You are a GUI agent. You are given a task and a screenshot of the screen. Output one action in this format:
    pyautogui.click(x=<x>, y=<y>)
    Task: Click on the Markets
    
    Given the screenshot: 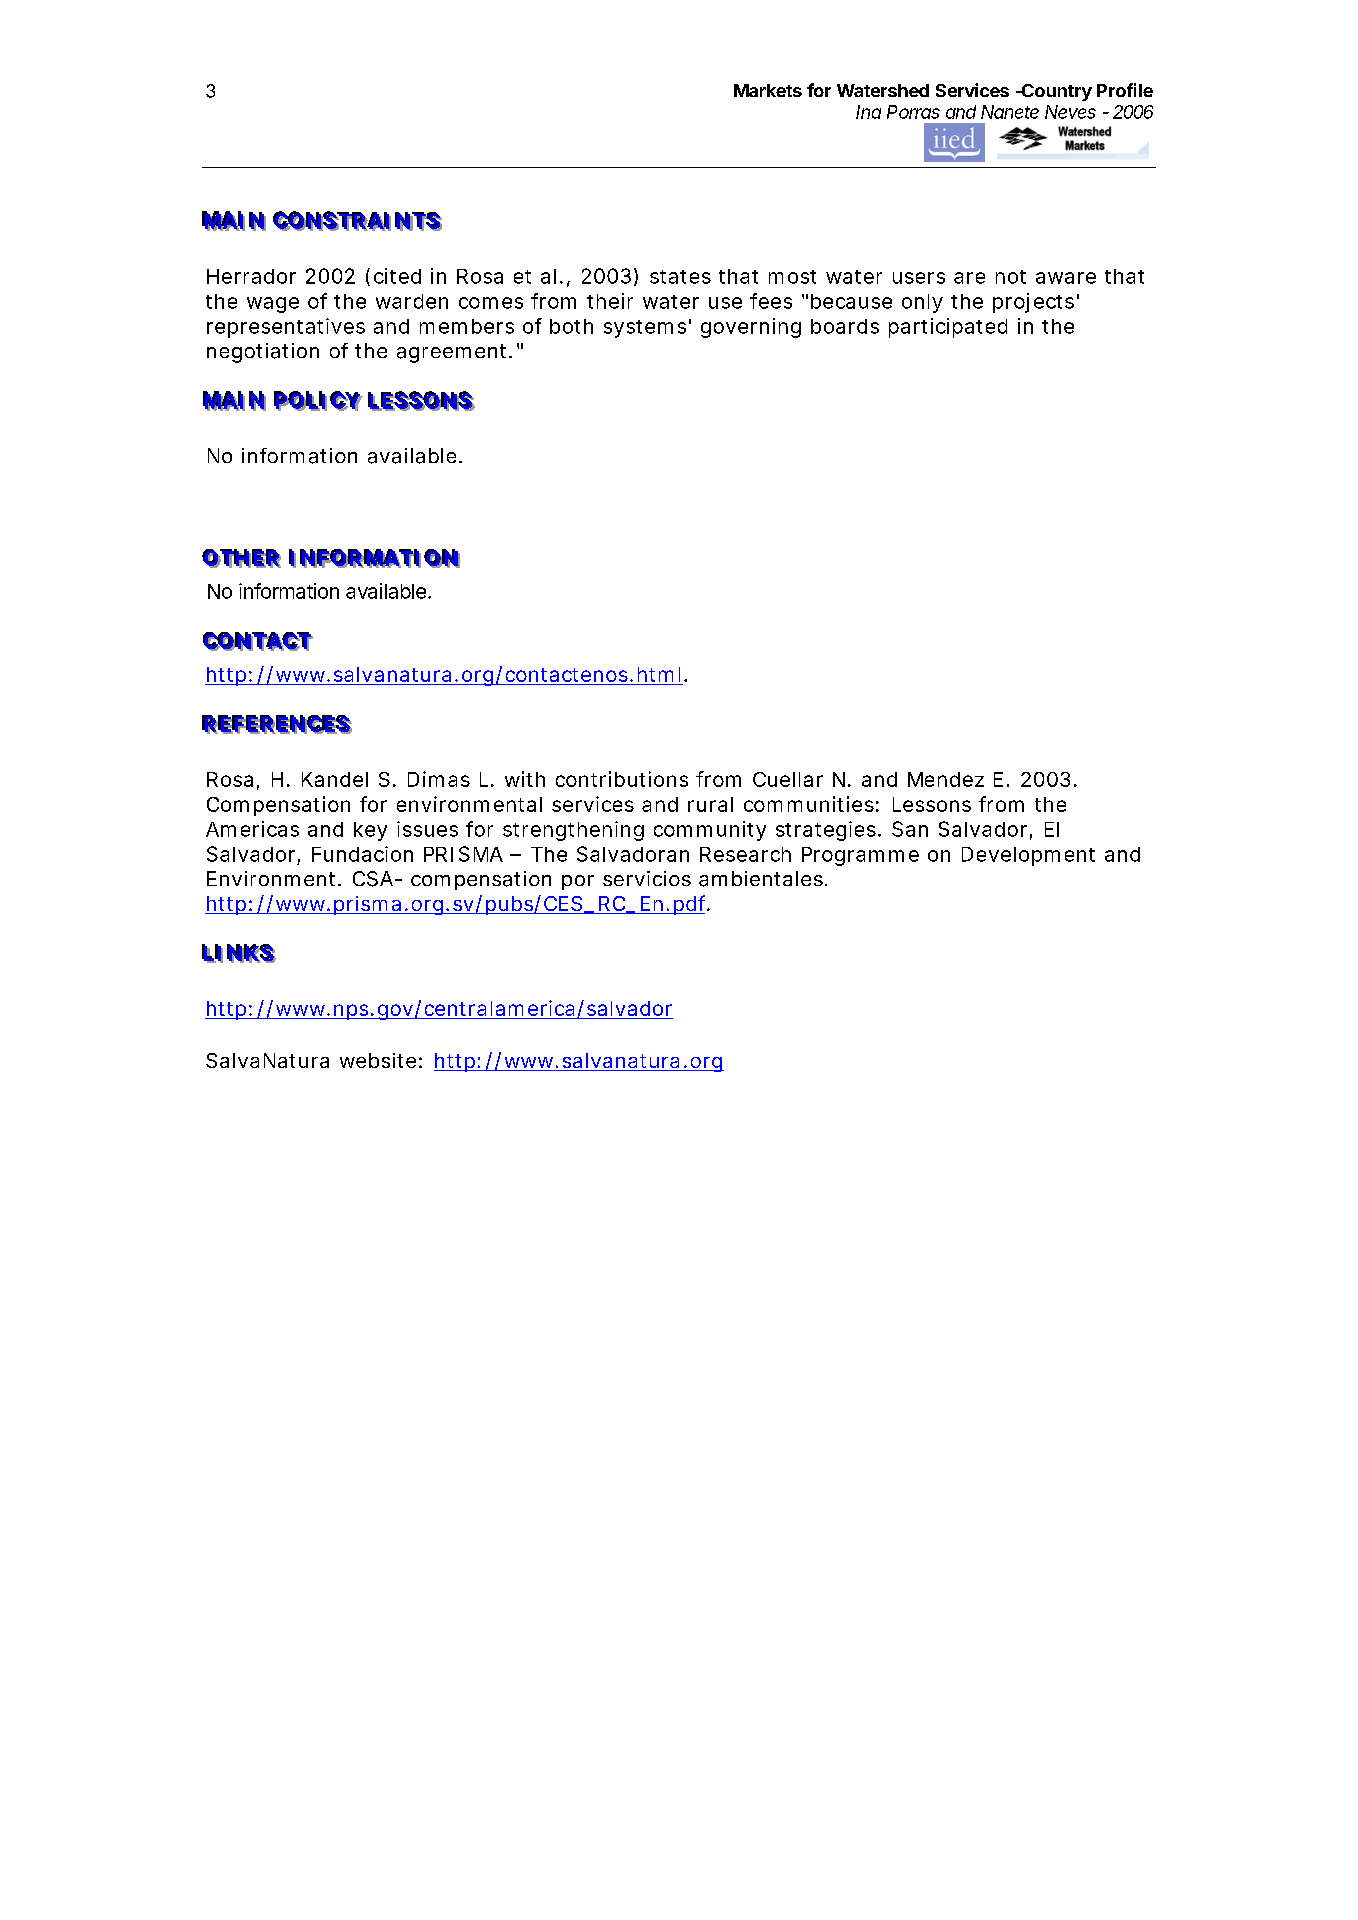 What is the action you would take?
    pyautogui.click(x=768, y=90)
